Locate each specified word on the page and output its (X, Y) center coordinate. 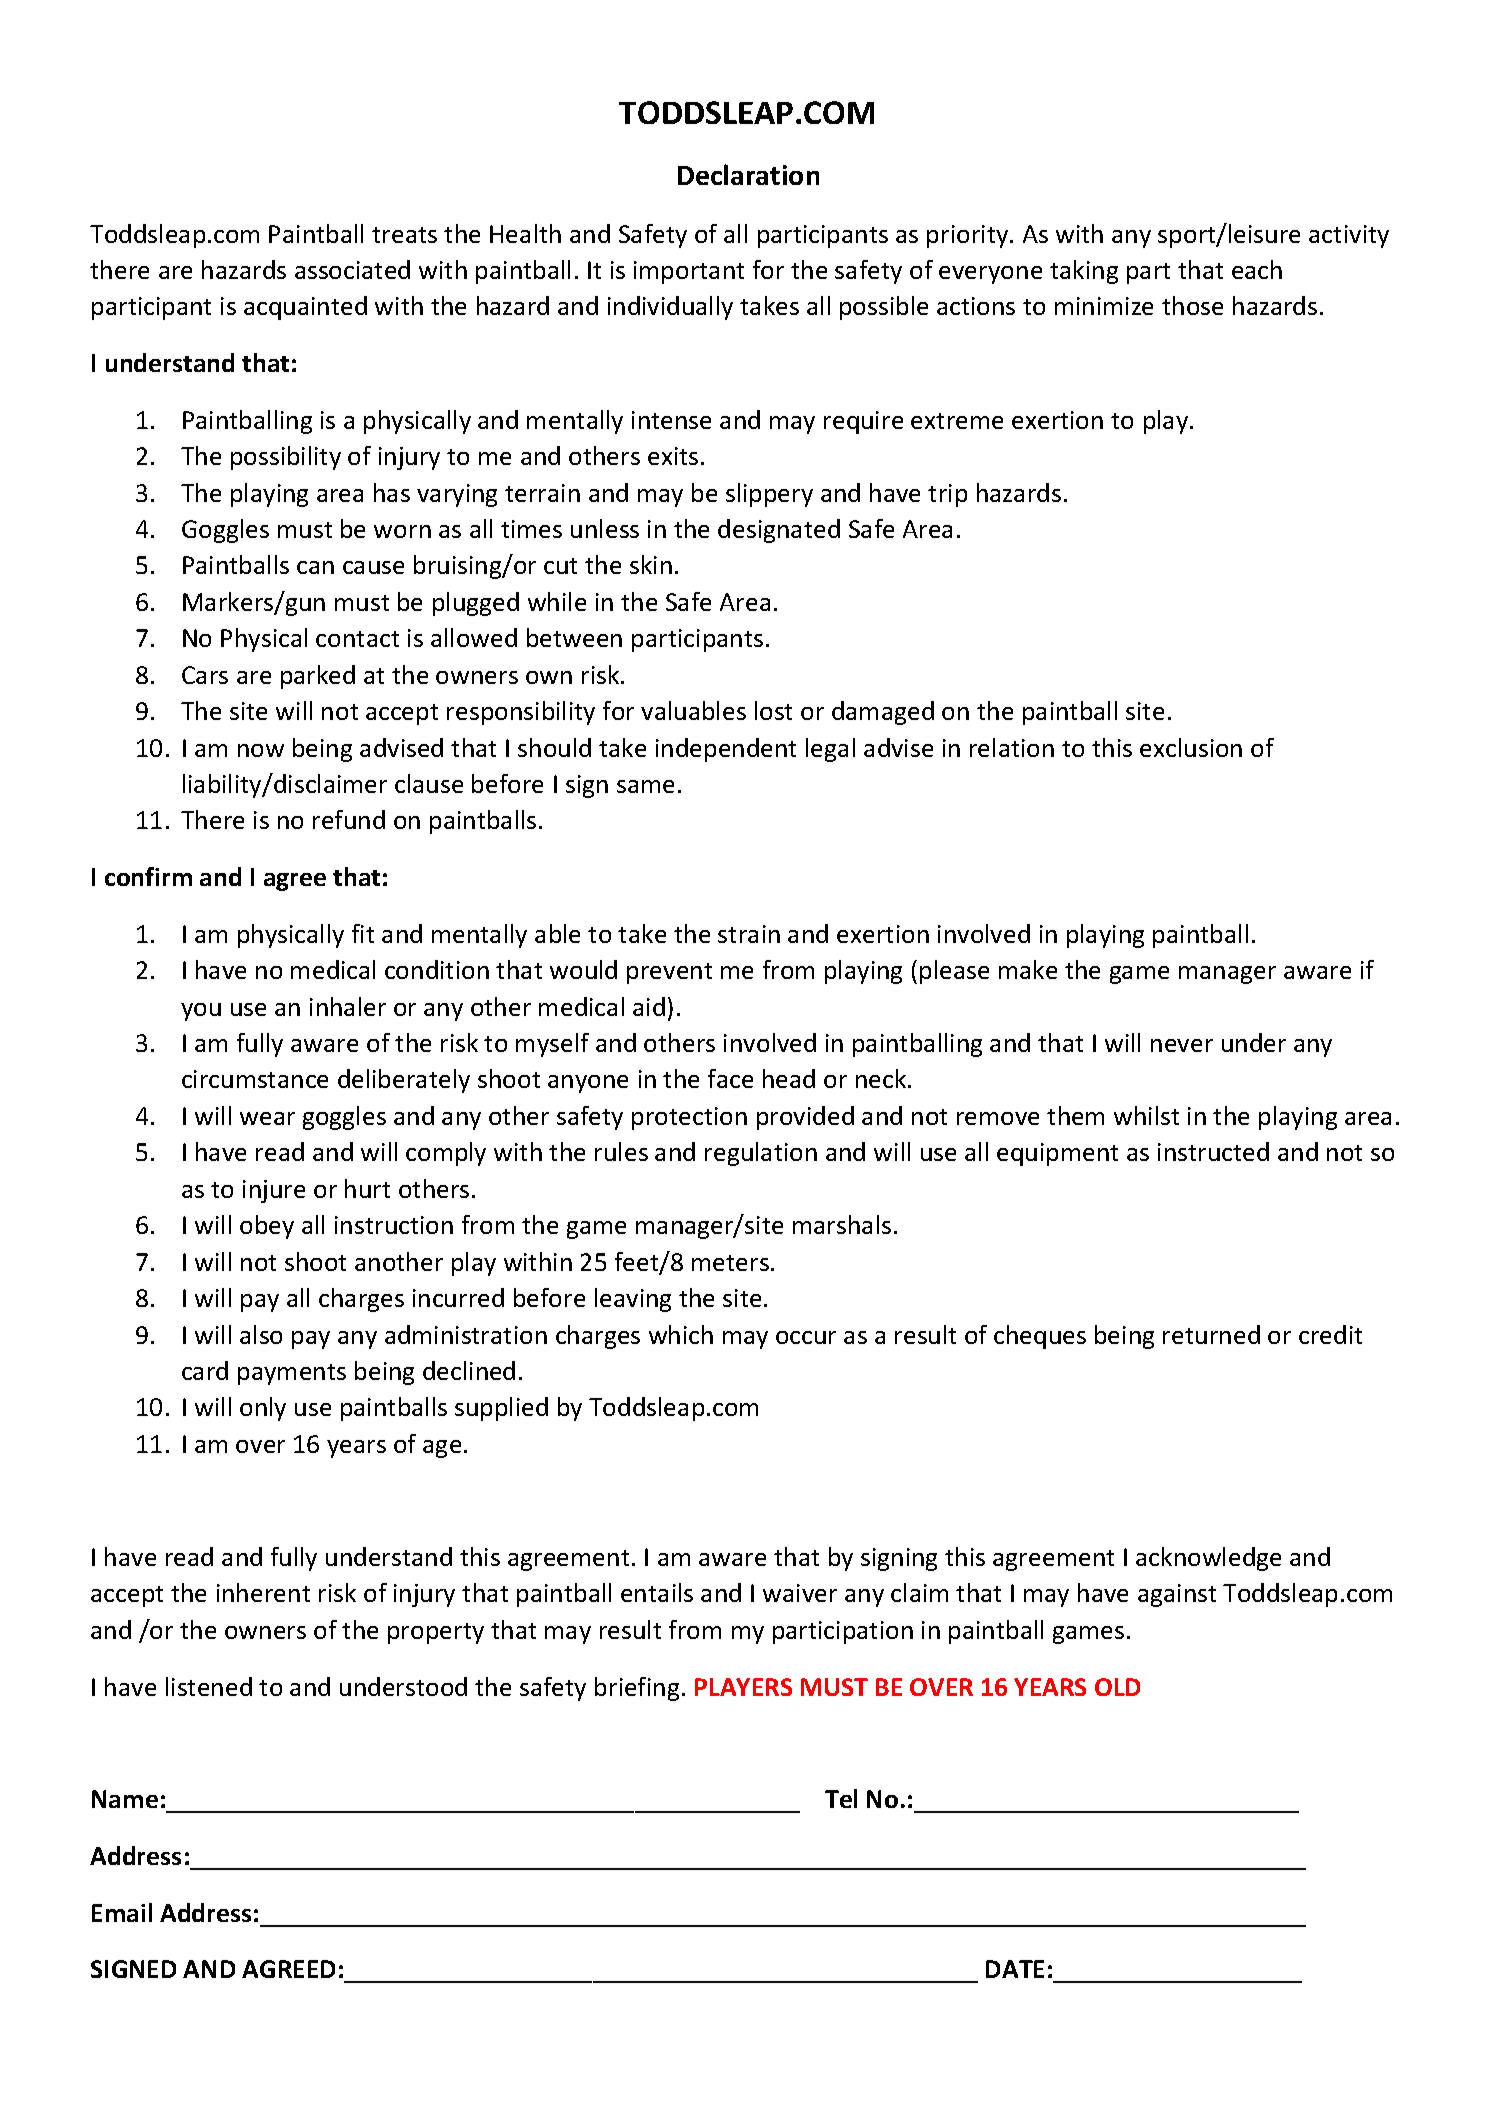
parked (318, 677)
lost (773, 710)
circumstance (255, 1079)
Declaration (748, 174)
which (681, 1334)
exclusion (1191, 747)
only (263, 1409)
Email (122, 1912)
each (1257, 269)
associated (352, 269)
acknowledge (1208, 1559)
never (1182, 1045)
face (730, 1078)
